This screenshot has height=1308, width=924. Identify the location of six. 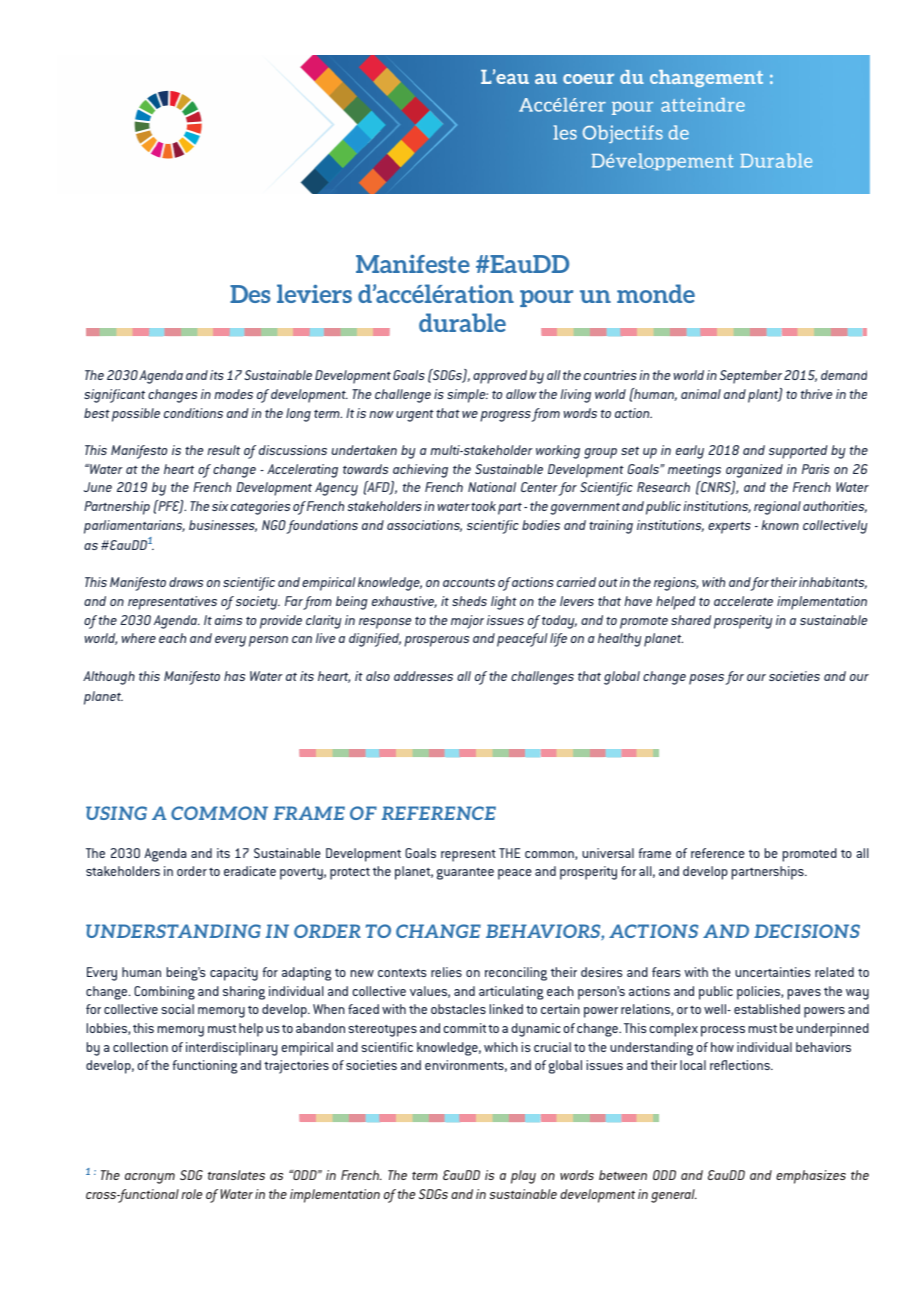
(220, 506).
